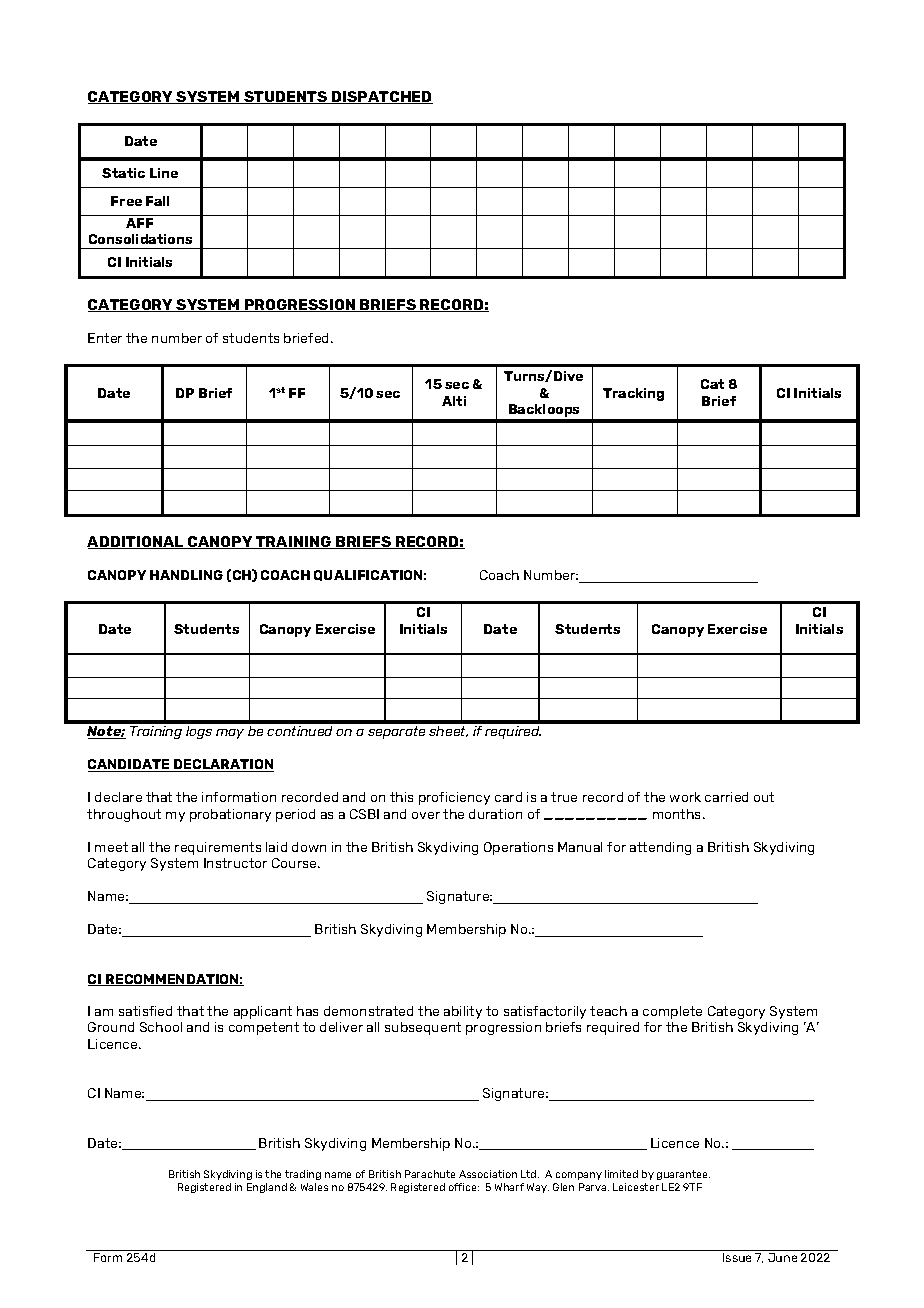 The width and height of the page is (924, 1308). Describe the element at coordinates (660, 848) in the page. I see `attending` at that location.
